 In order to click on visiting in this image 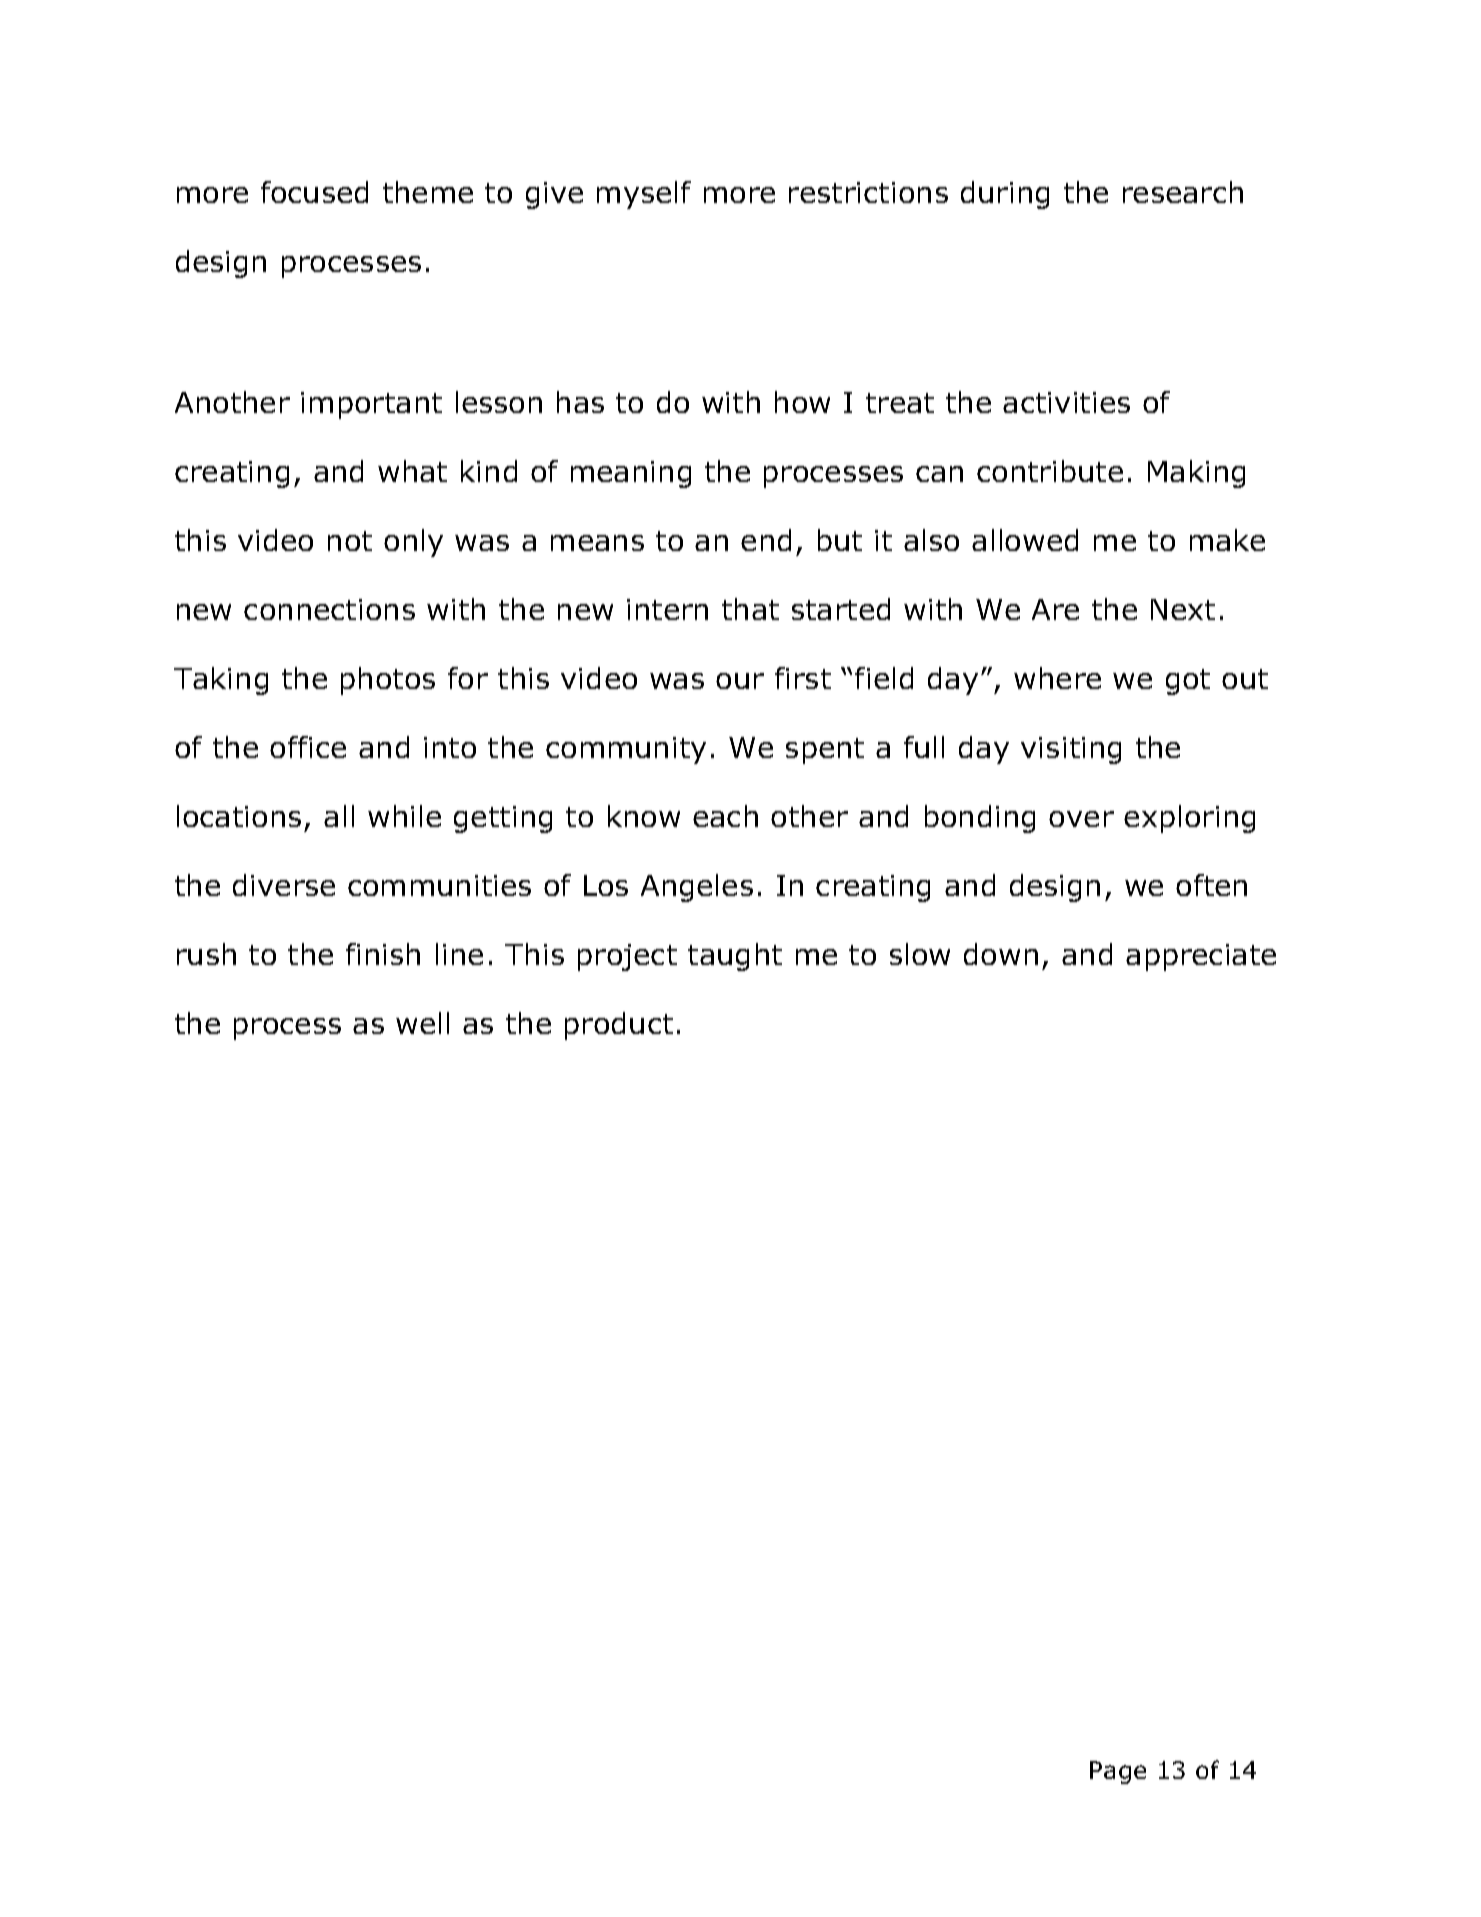, I will do `click(1071, 750)`.
